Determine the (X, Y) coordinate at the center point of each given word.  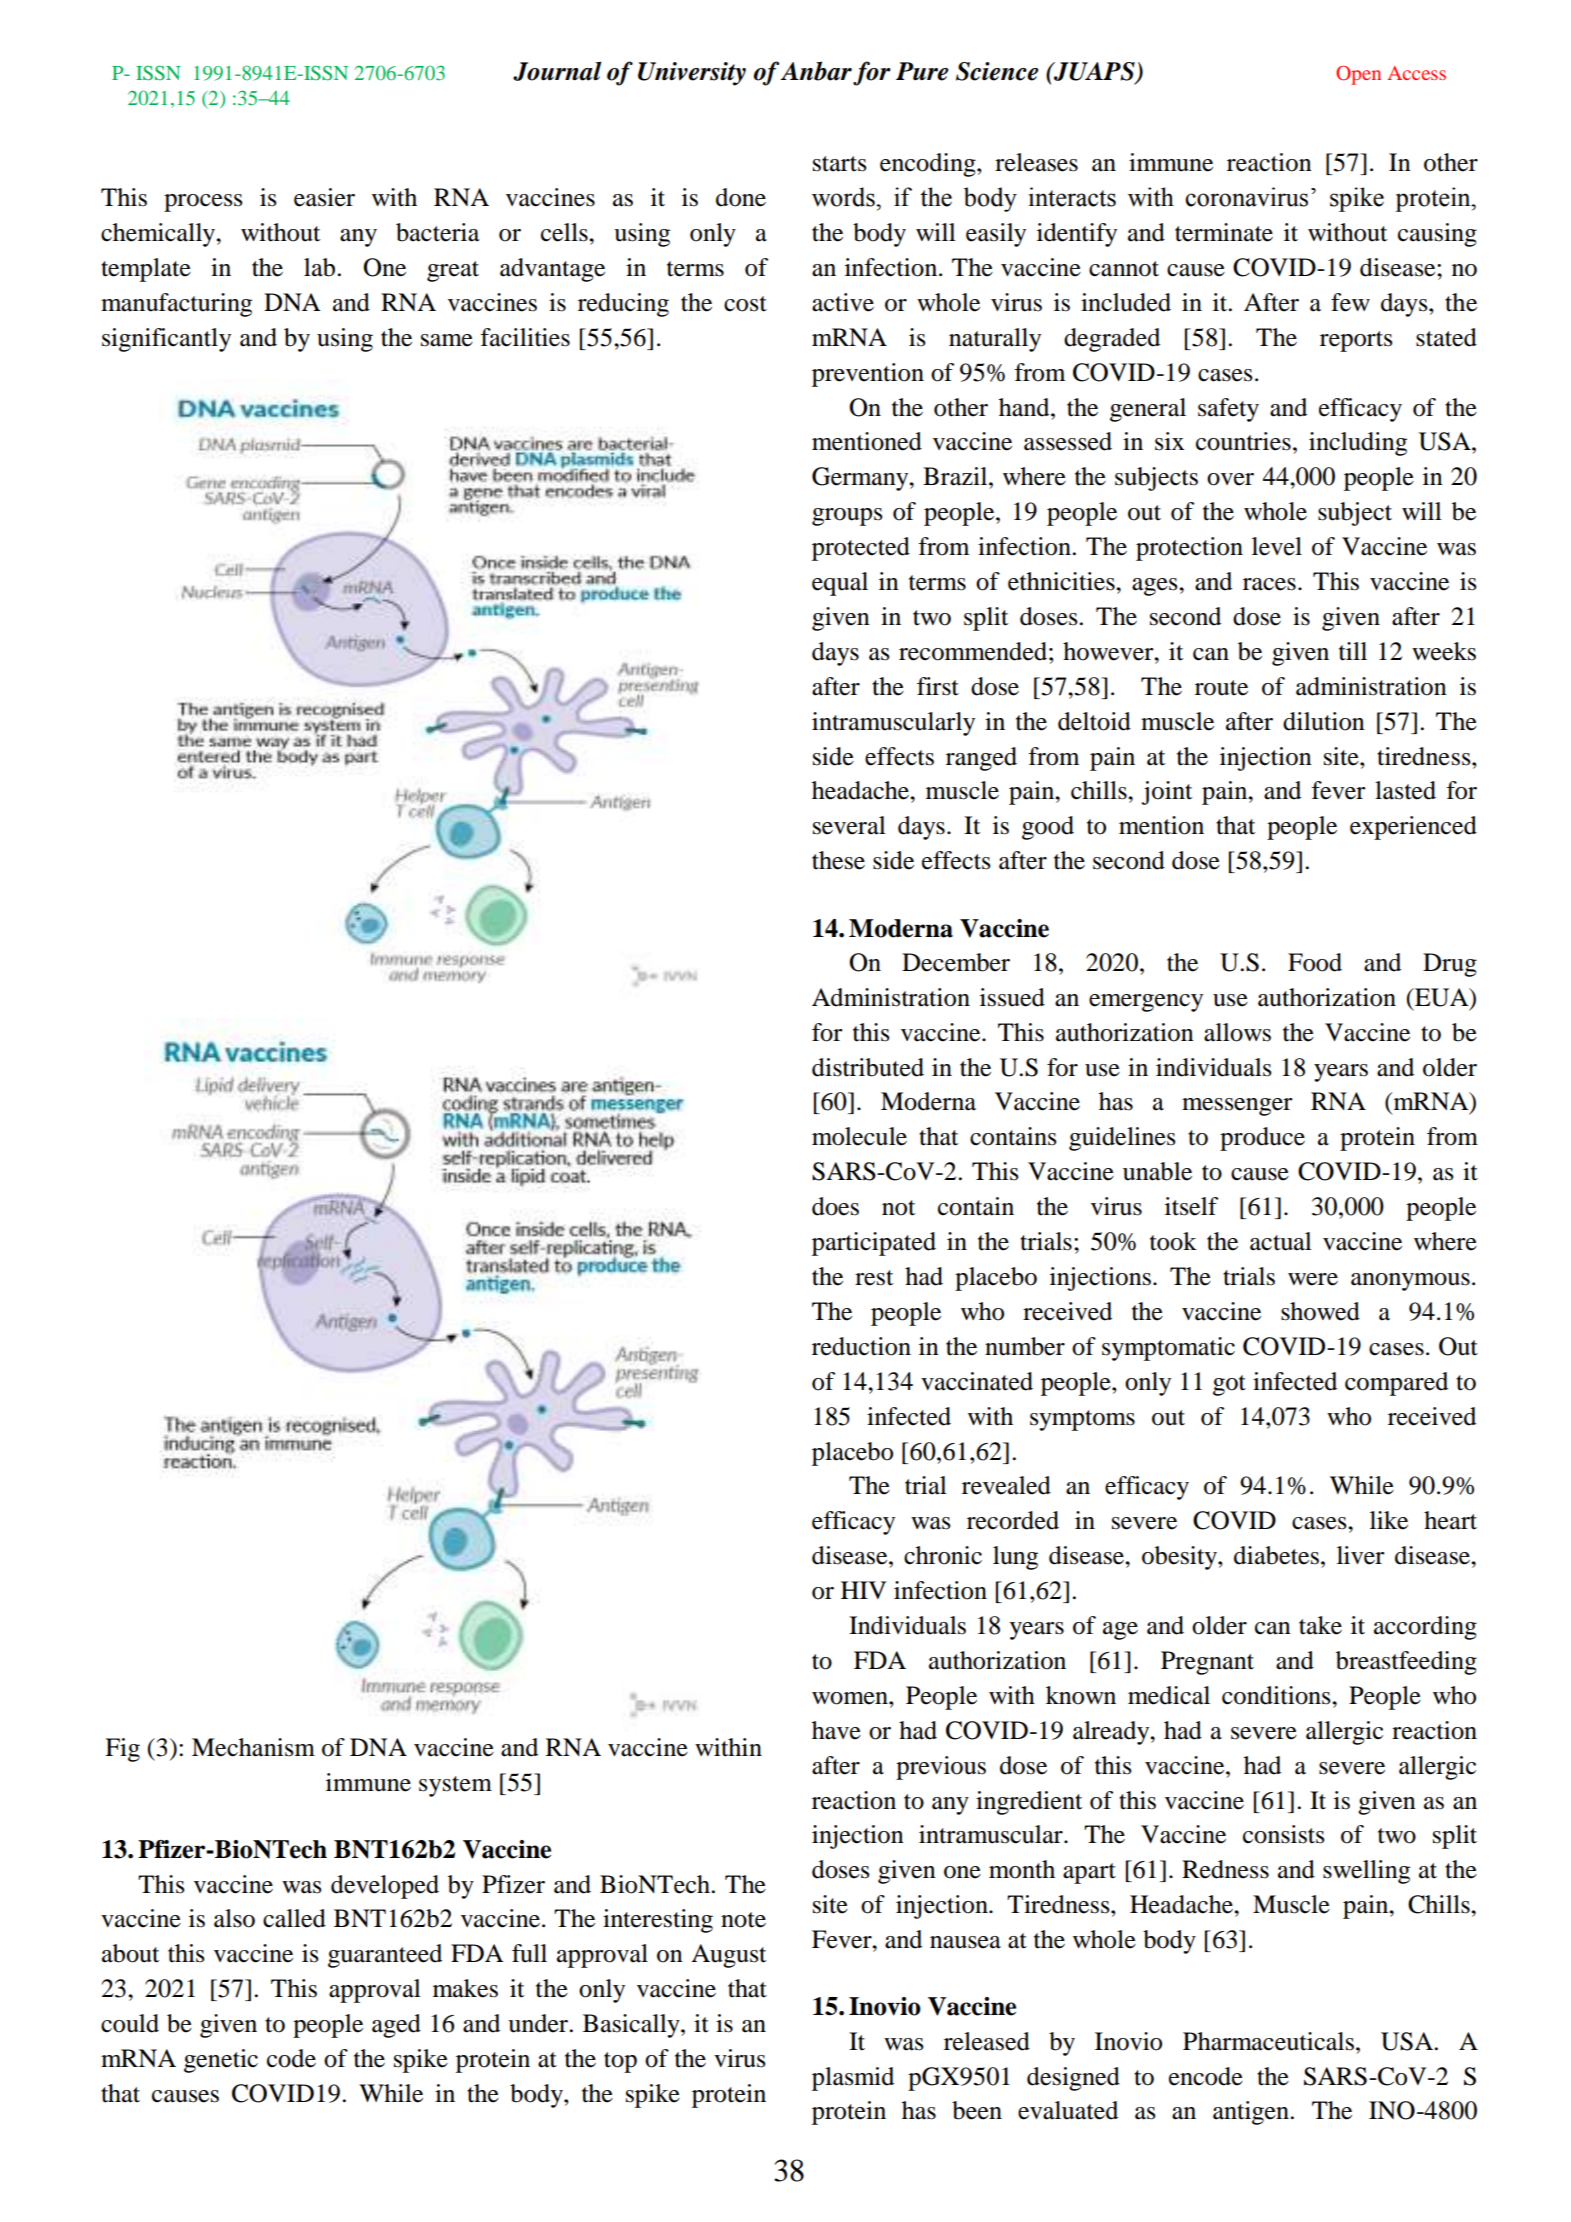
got (1229, 1385)
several (849, 825)
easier (324, 197)
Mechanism (253, 1747)
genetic (221, 2061)
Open (1358, 75)
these (838, 860)
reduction (861, 1346)
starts (840, 164)
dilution (1324, 721)
